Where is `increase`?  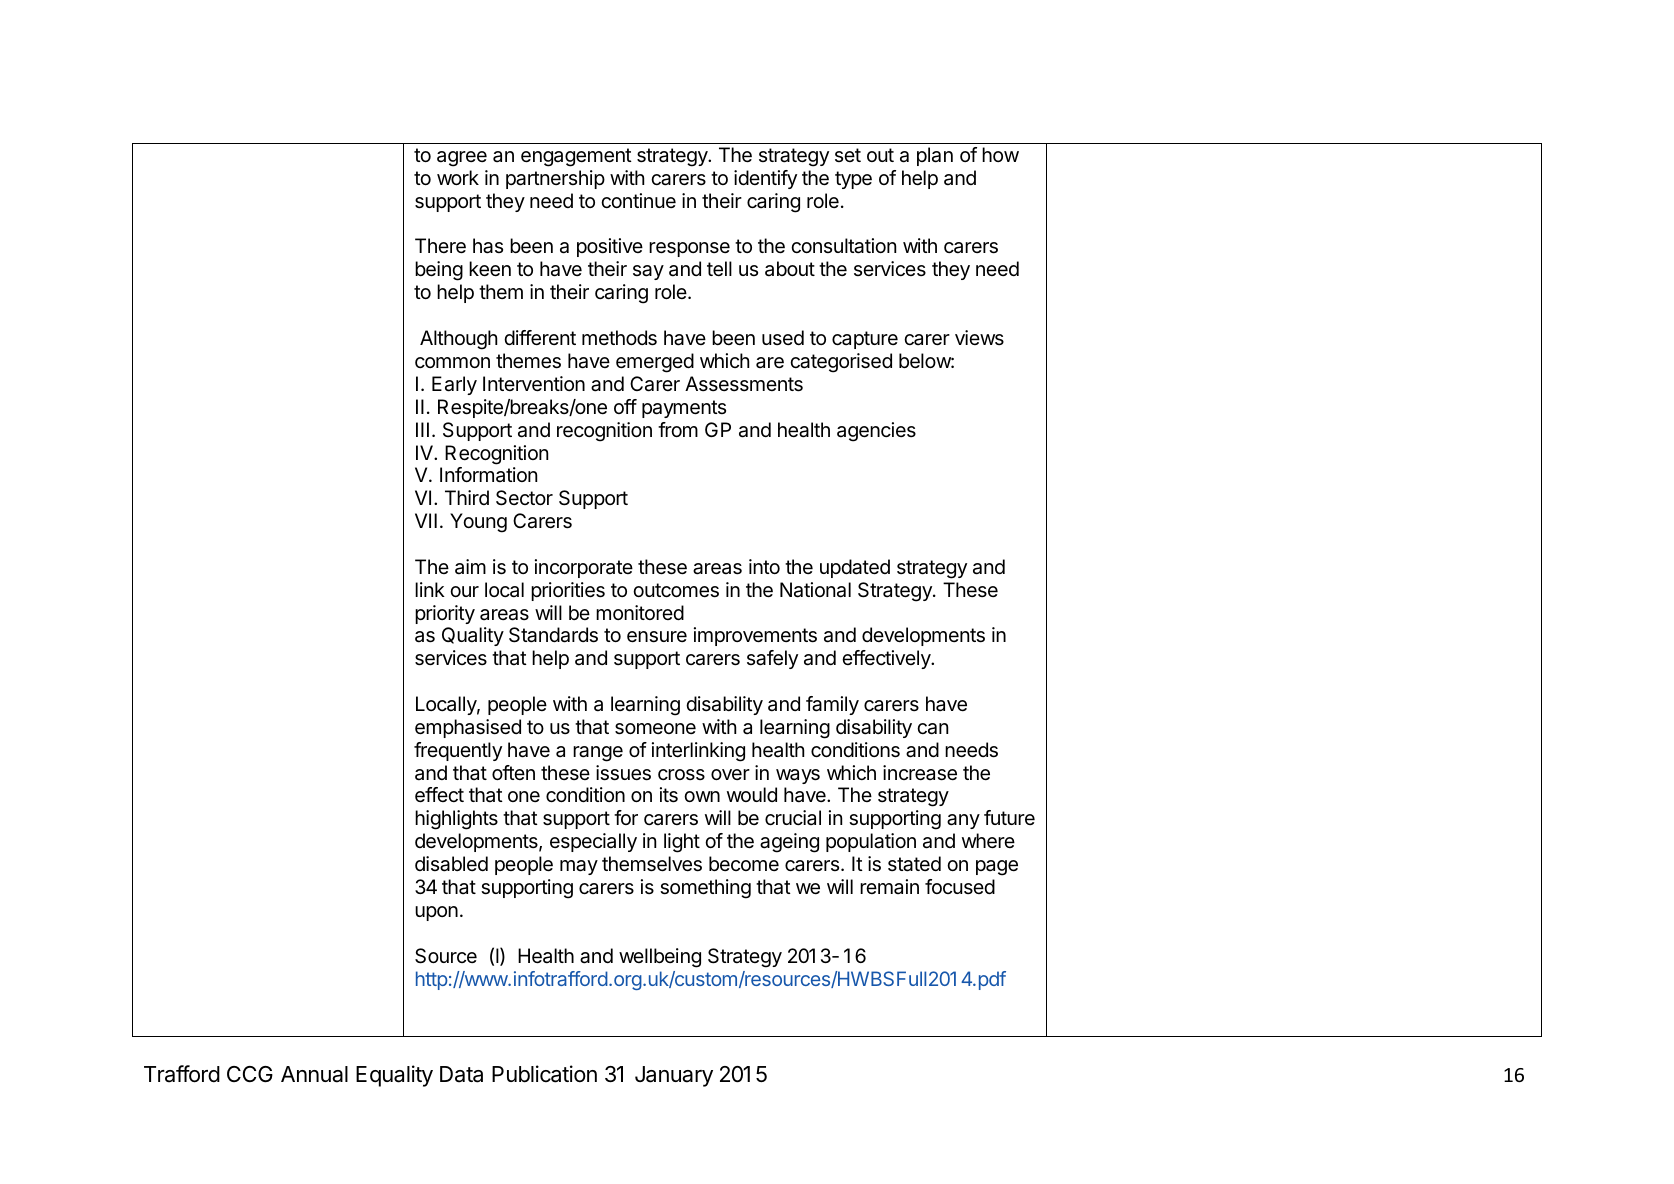 increase is located at coordinates (920, 773).
